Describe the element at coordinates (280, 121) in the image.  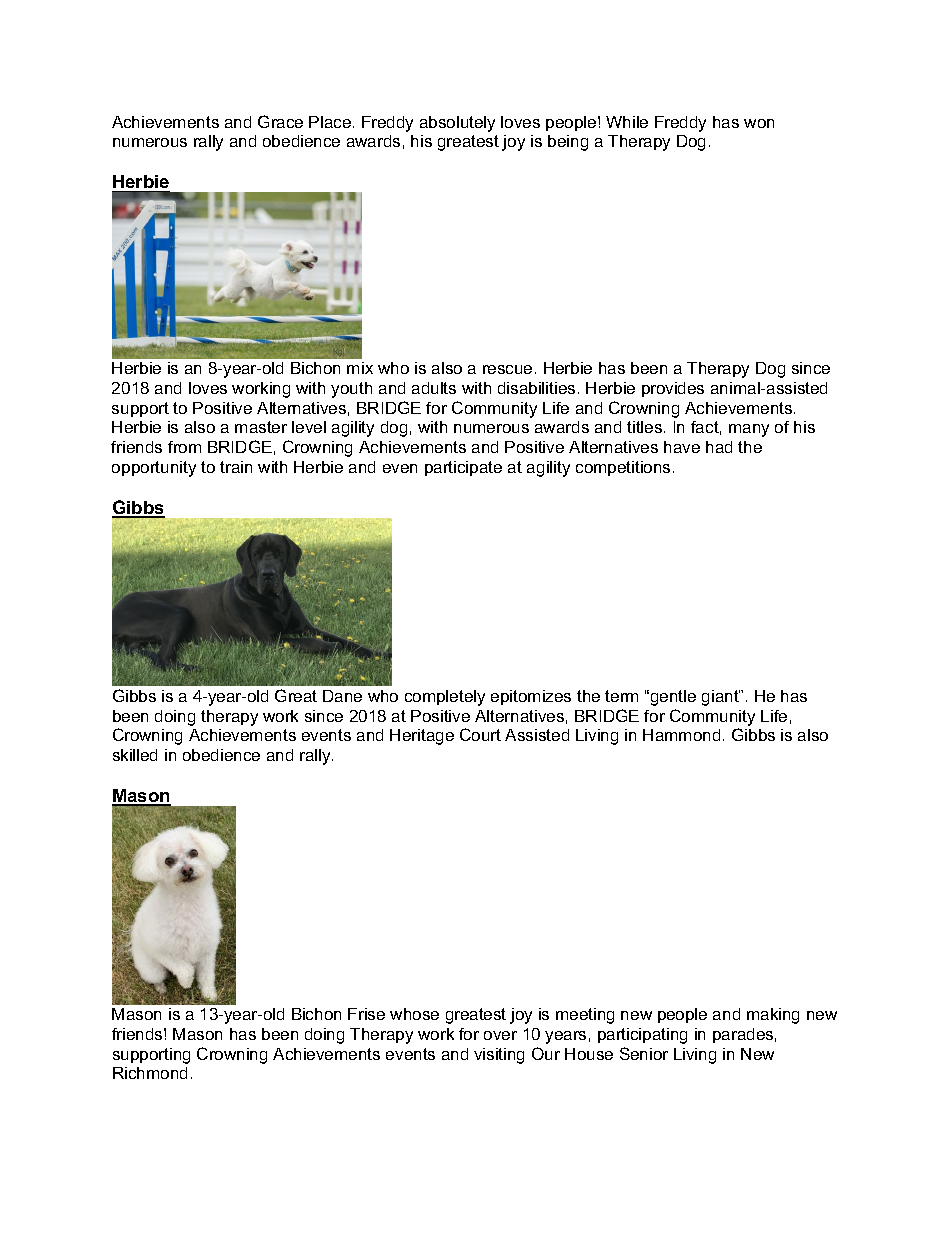
I see `Grace` at that location.
